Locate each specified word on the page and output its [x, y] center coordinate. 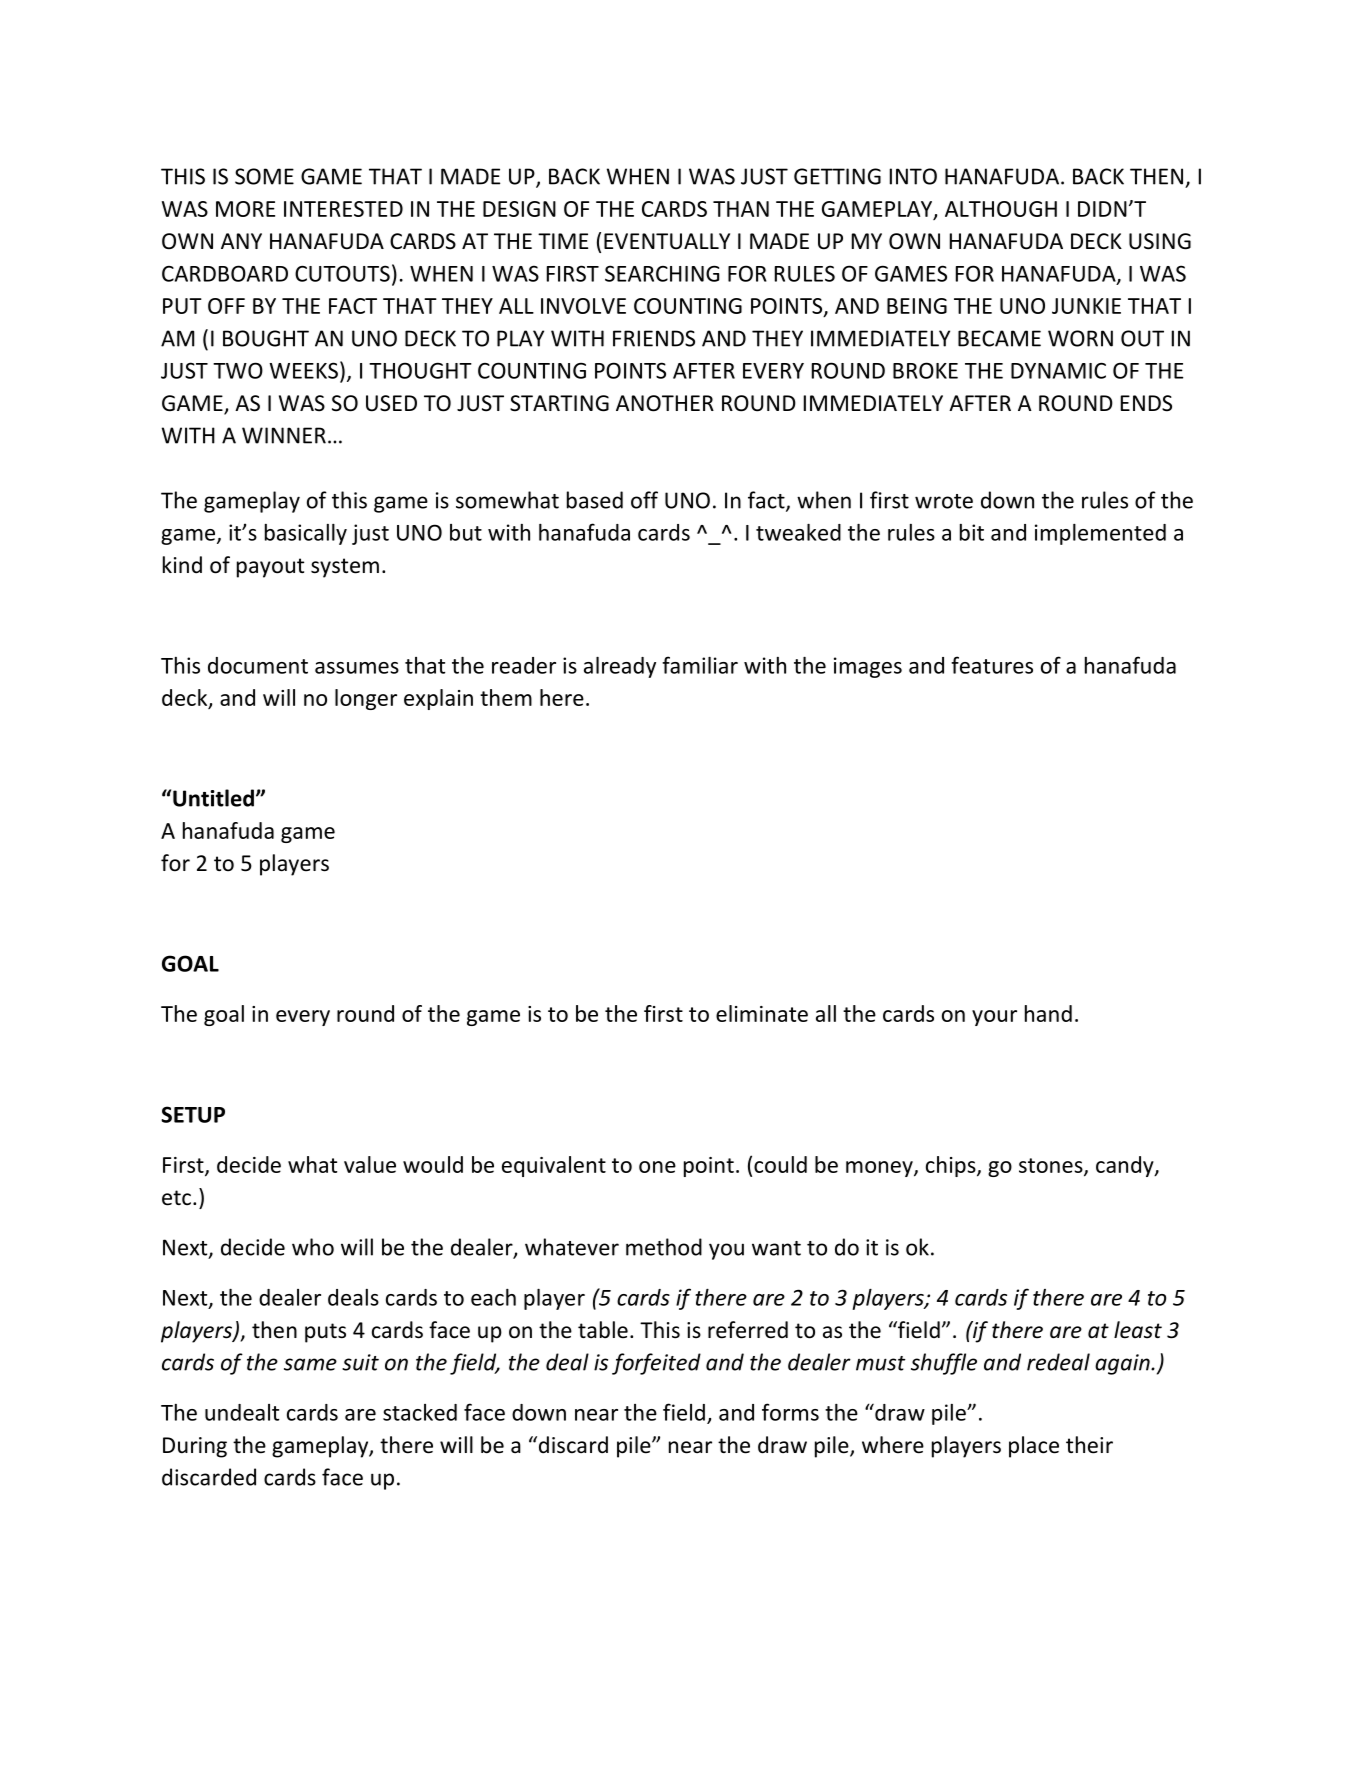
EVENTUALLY [667, 241]
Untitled [213, 798]
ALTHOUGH [1001, 209]
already [620, 667]
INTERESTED [343, 209]
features [992, 665]
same [310, 1364]
